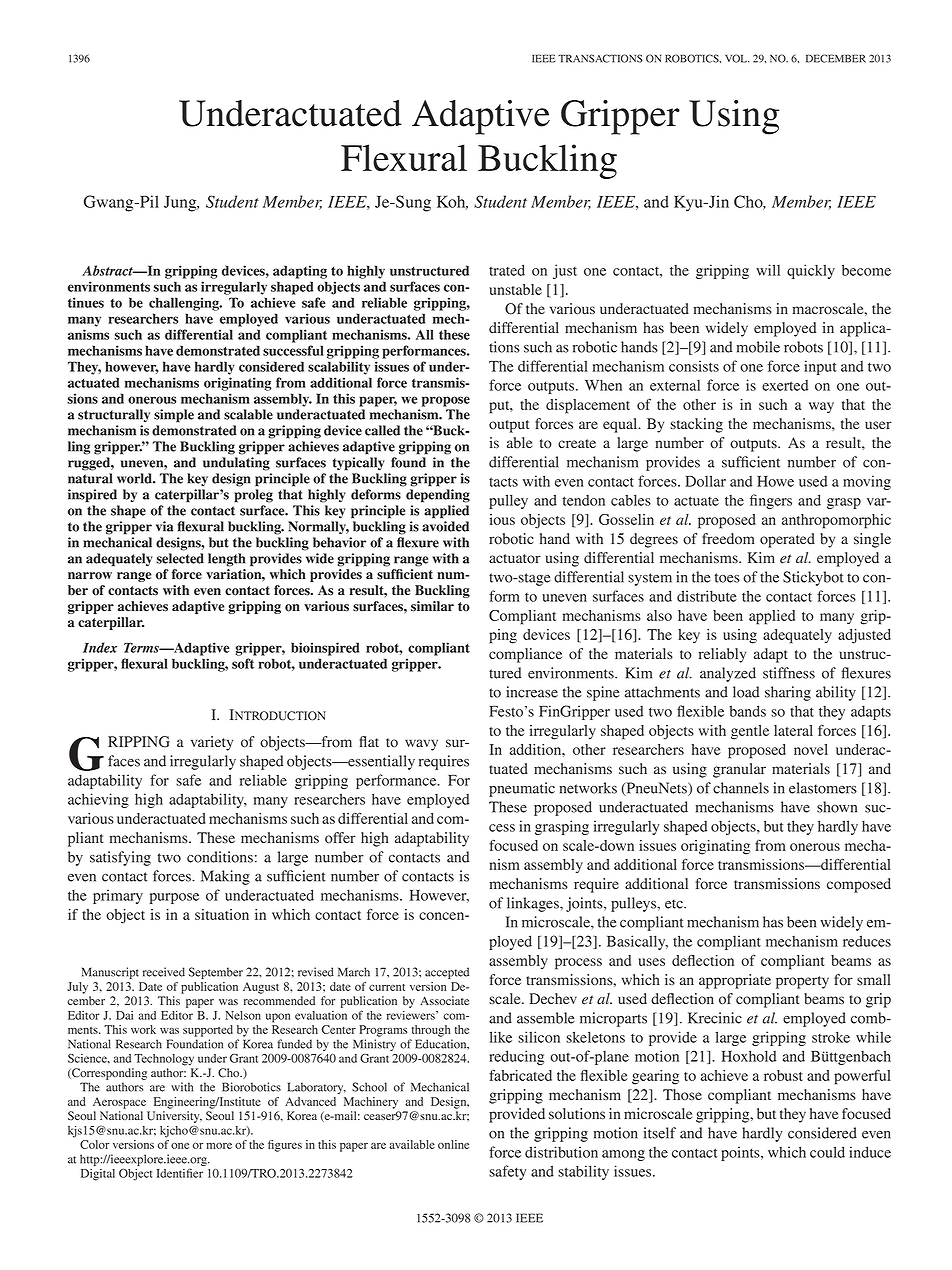 Image resolution: width=952 pixels, height=1270 pixels. What do you see at coordinates (737, 58) in the page?
I see `VOL` at bounding box center [737, 58].
